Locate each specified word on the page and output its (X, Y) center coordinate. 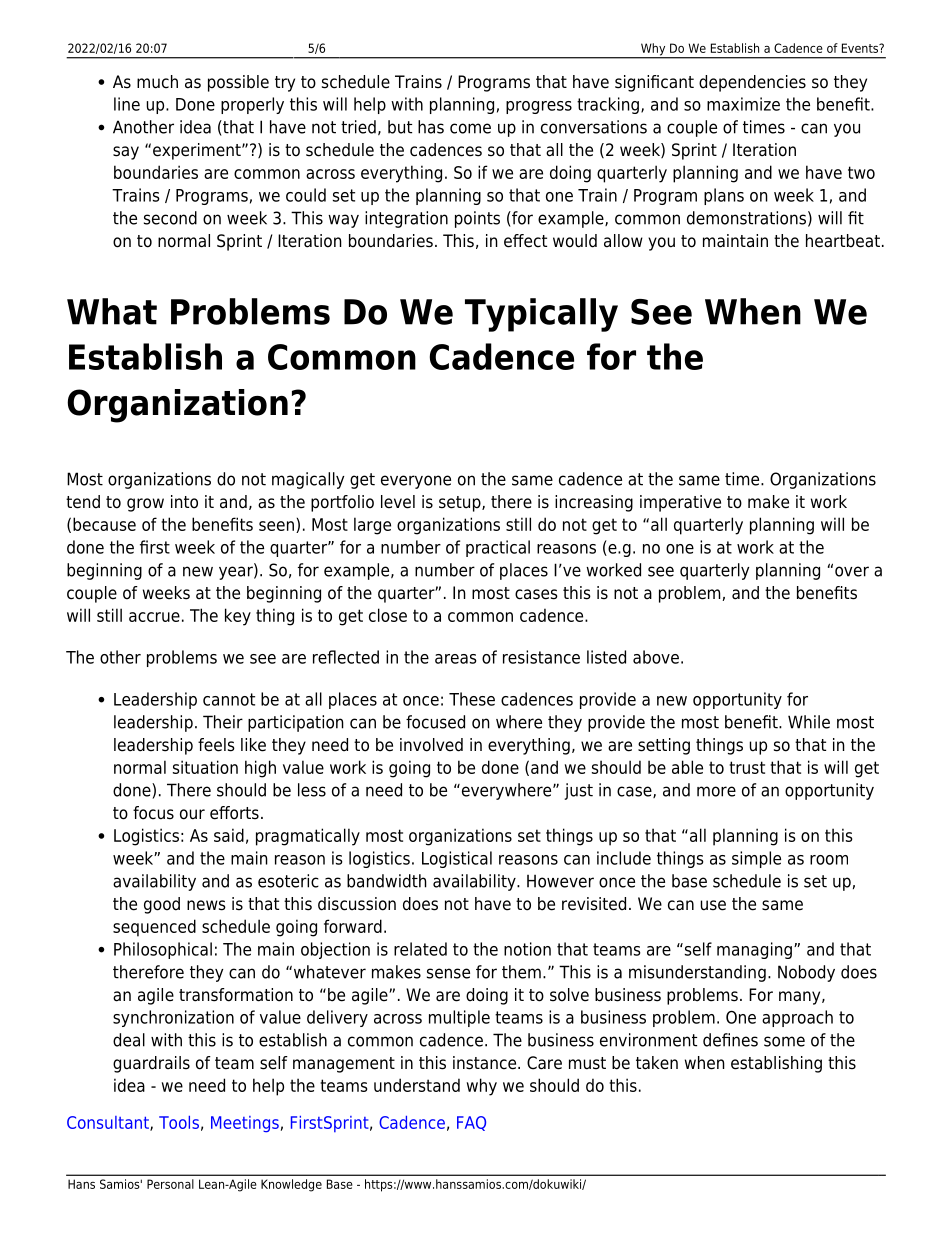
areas (456, 659)
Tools (179, 1122)
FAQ (471, 1123)
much (157, 82)
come (470, 128)
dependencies (752, 83)
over (852, 571)
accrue (154, 617)
